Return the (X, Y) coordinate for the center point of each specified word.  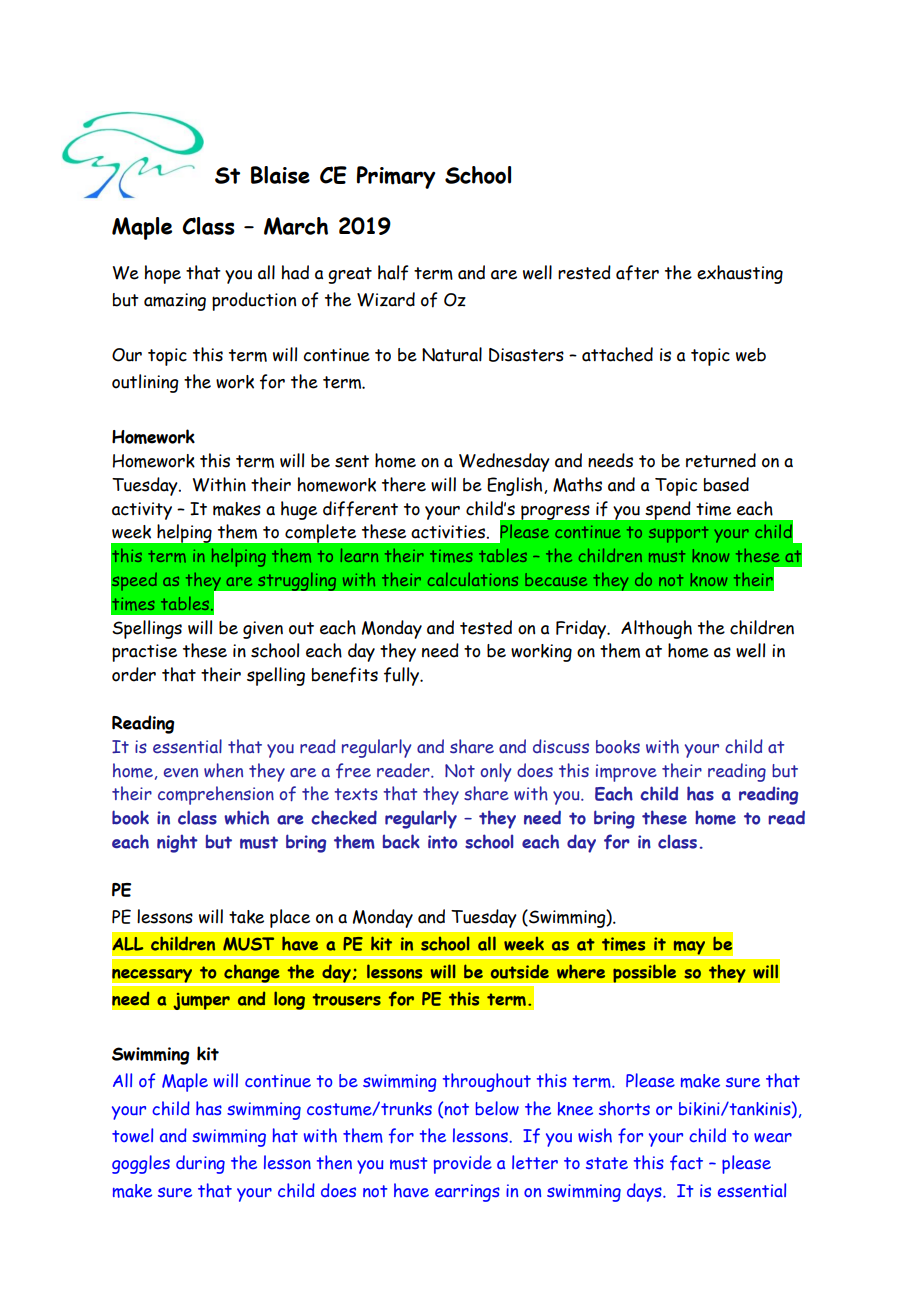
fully (403, 676)
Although (656, 629)
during (200, 1164)
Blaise (280, 175)
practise (144, 653)
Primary (396, 177)
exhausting (740, 274)
